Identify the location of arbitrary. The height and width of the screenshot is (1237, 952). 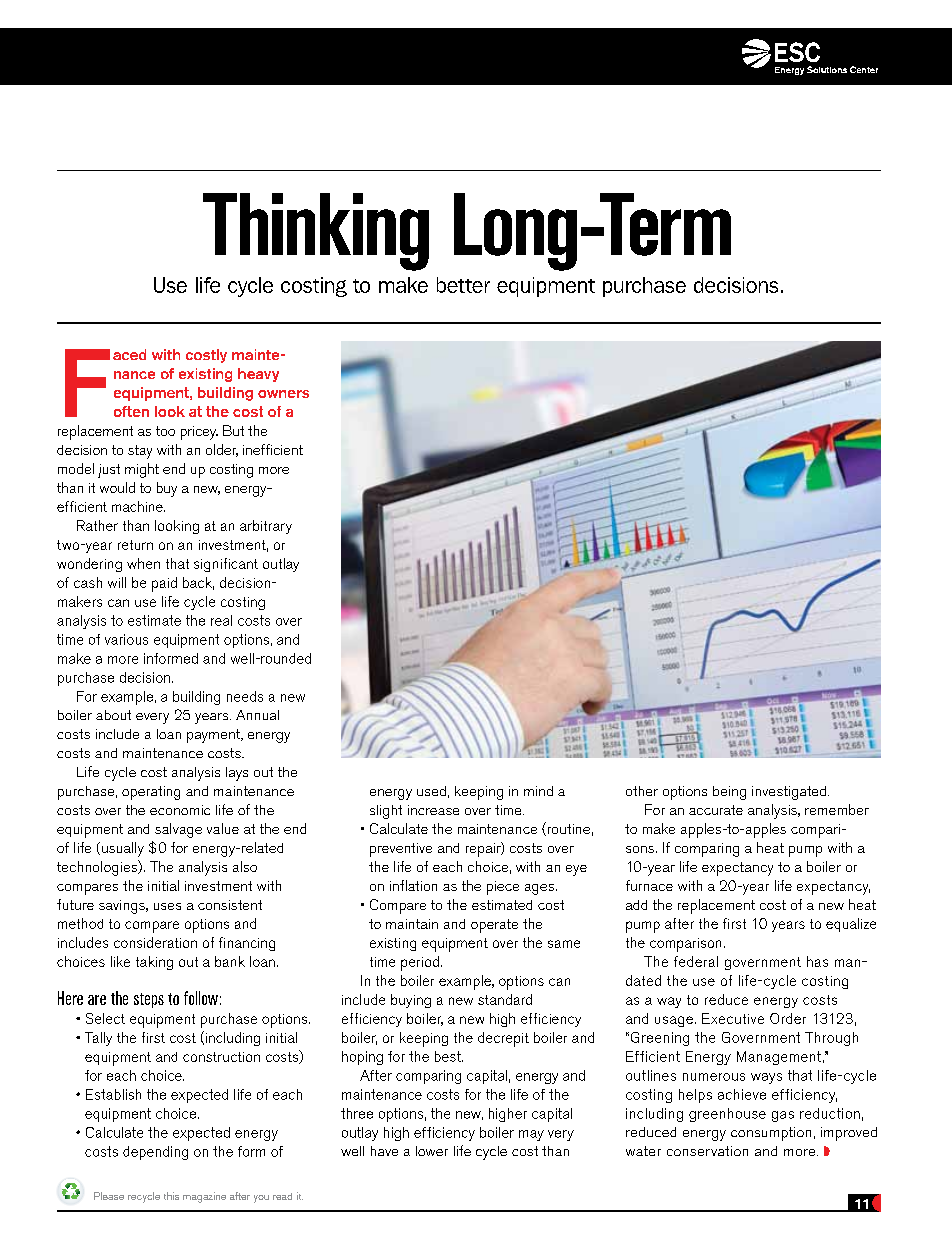
(266, 527).
